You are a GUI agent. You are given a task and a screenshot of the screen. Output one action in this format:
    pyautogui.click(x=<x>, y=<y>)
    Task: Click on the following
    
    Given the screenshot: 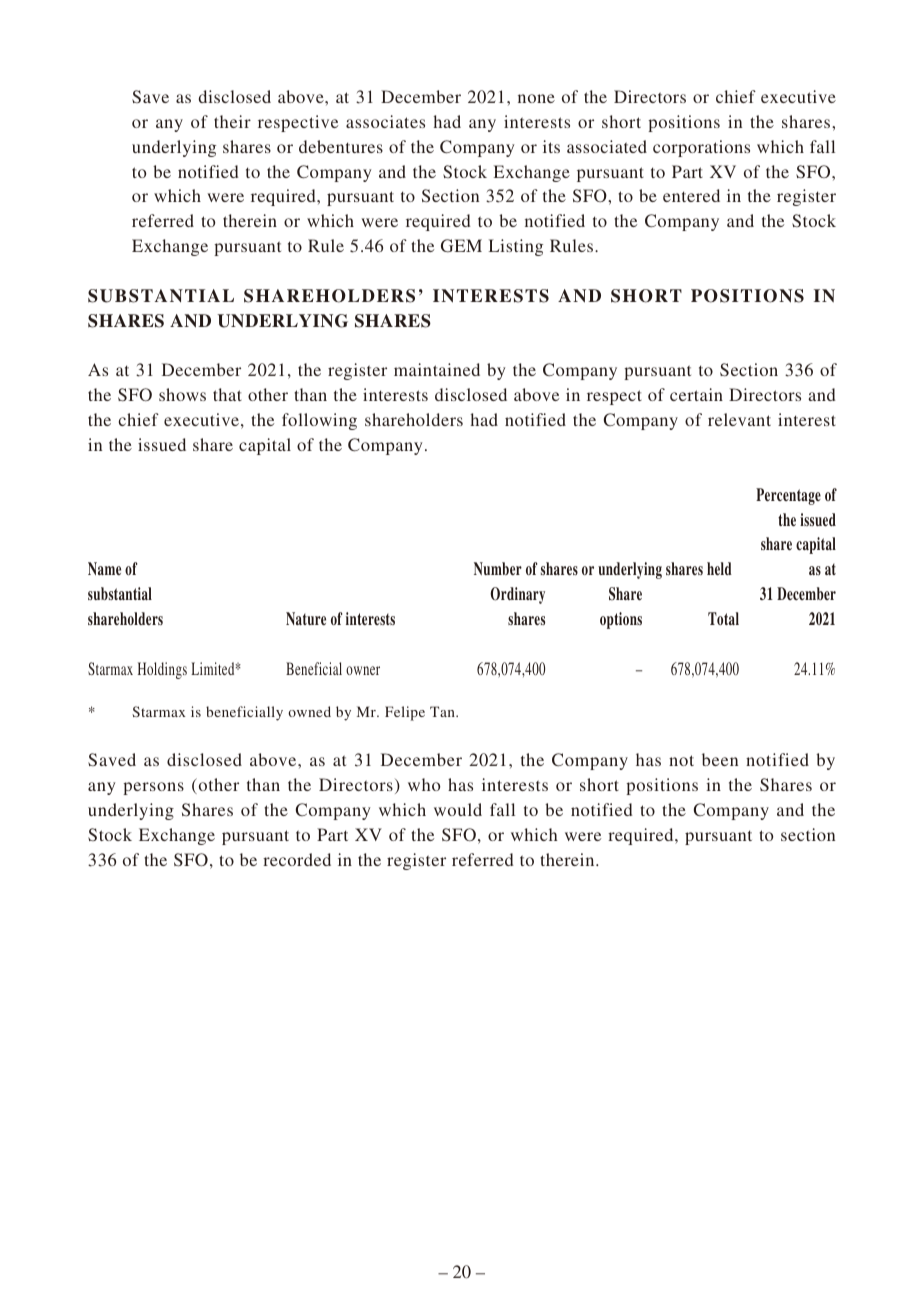 What is the action you would take?
    pyautogui.click(x=319, y=421)
